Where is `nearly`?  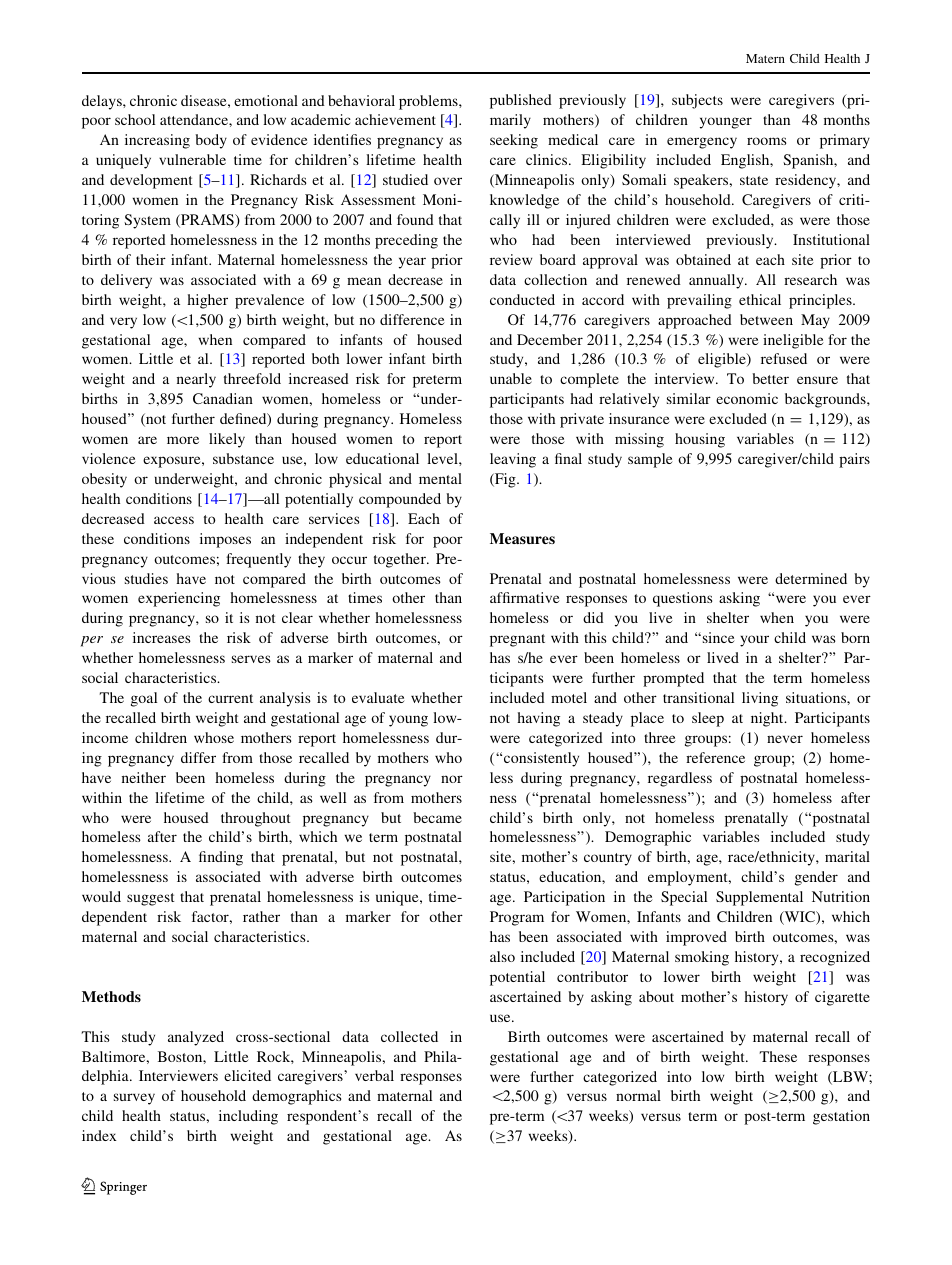 nearly is located at coordinates (196, 380).
